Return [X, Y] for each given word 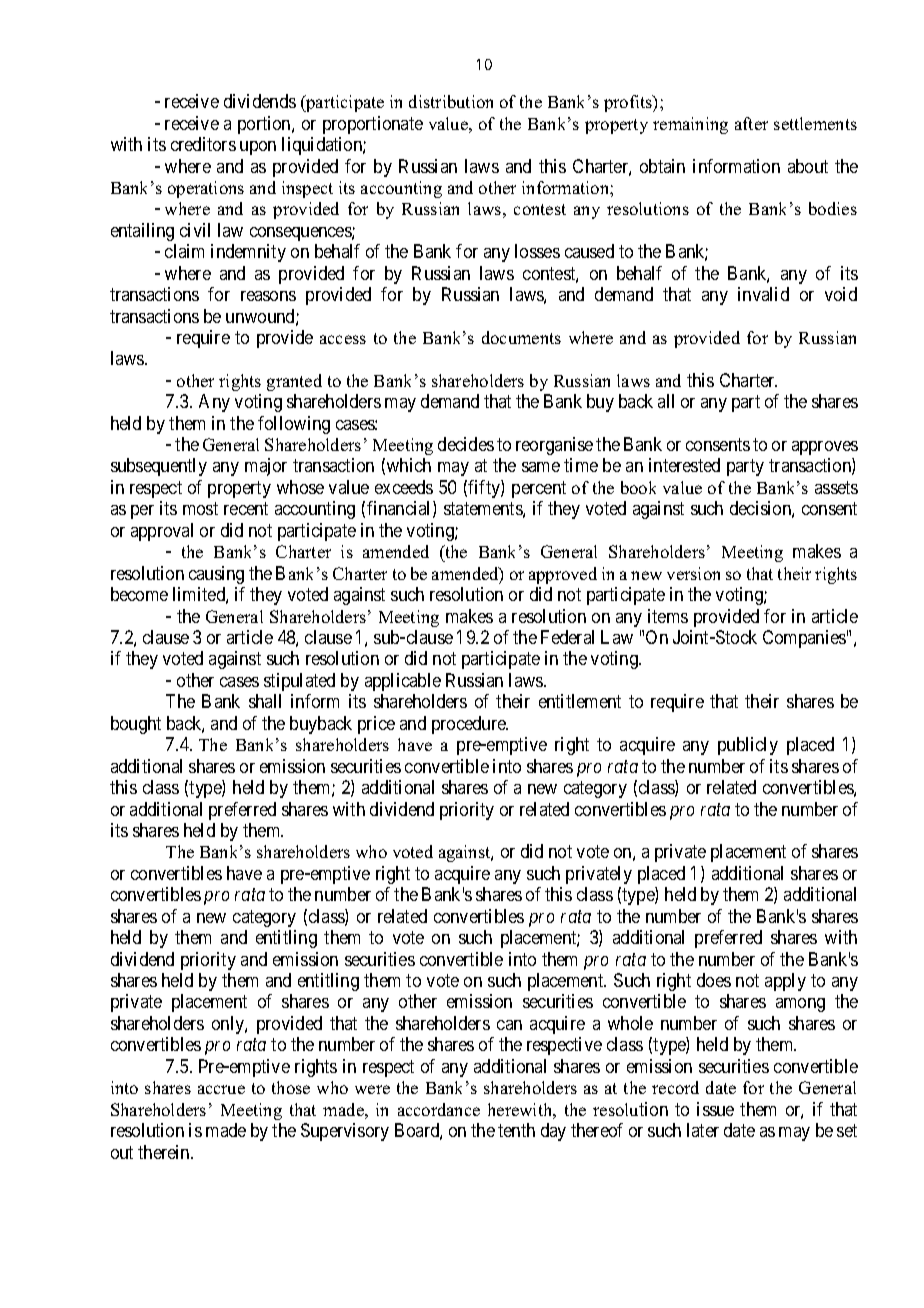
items [668, 616]
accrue [221, 1089]
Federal [567, 637]
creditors [203, 144]
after [751, 123]
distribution [451, 101]
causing [216, 575]
